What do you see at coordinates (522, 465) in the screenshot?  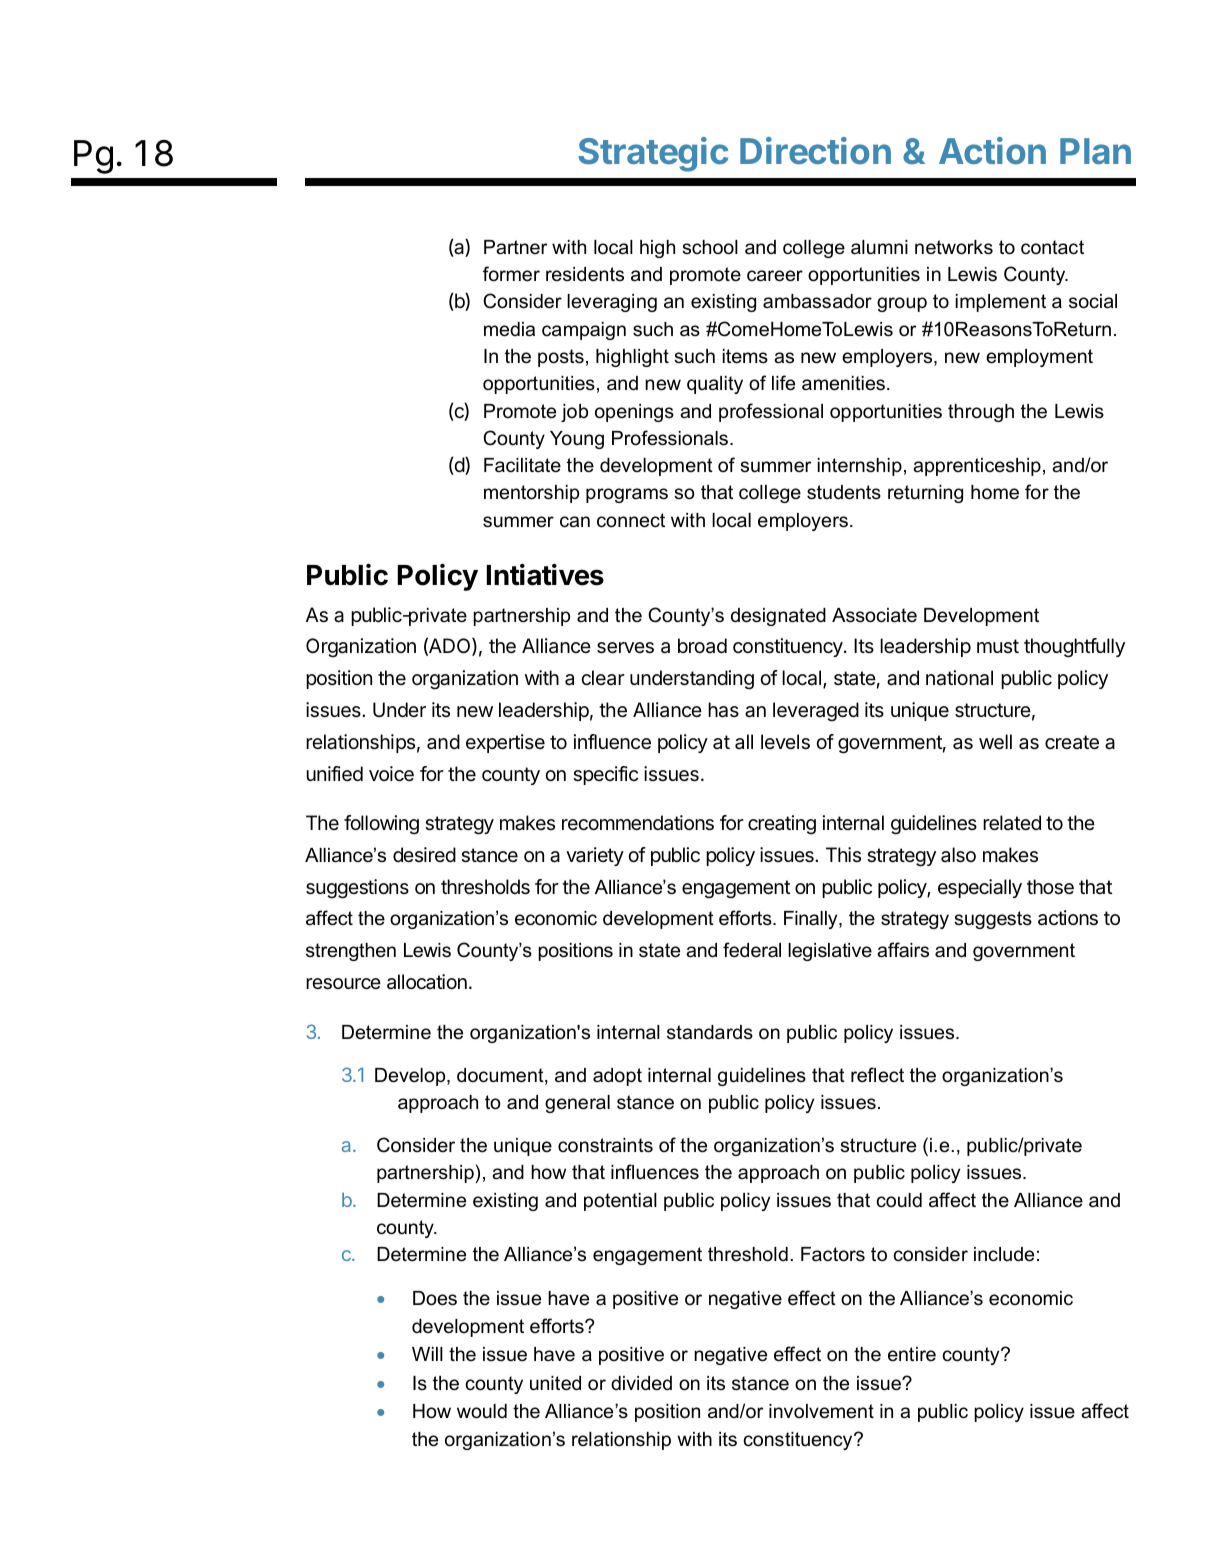 I see `Facilitate` at bounding box center [522, 465].
